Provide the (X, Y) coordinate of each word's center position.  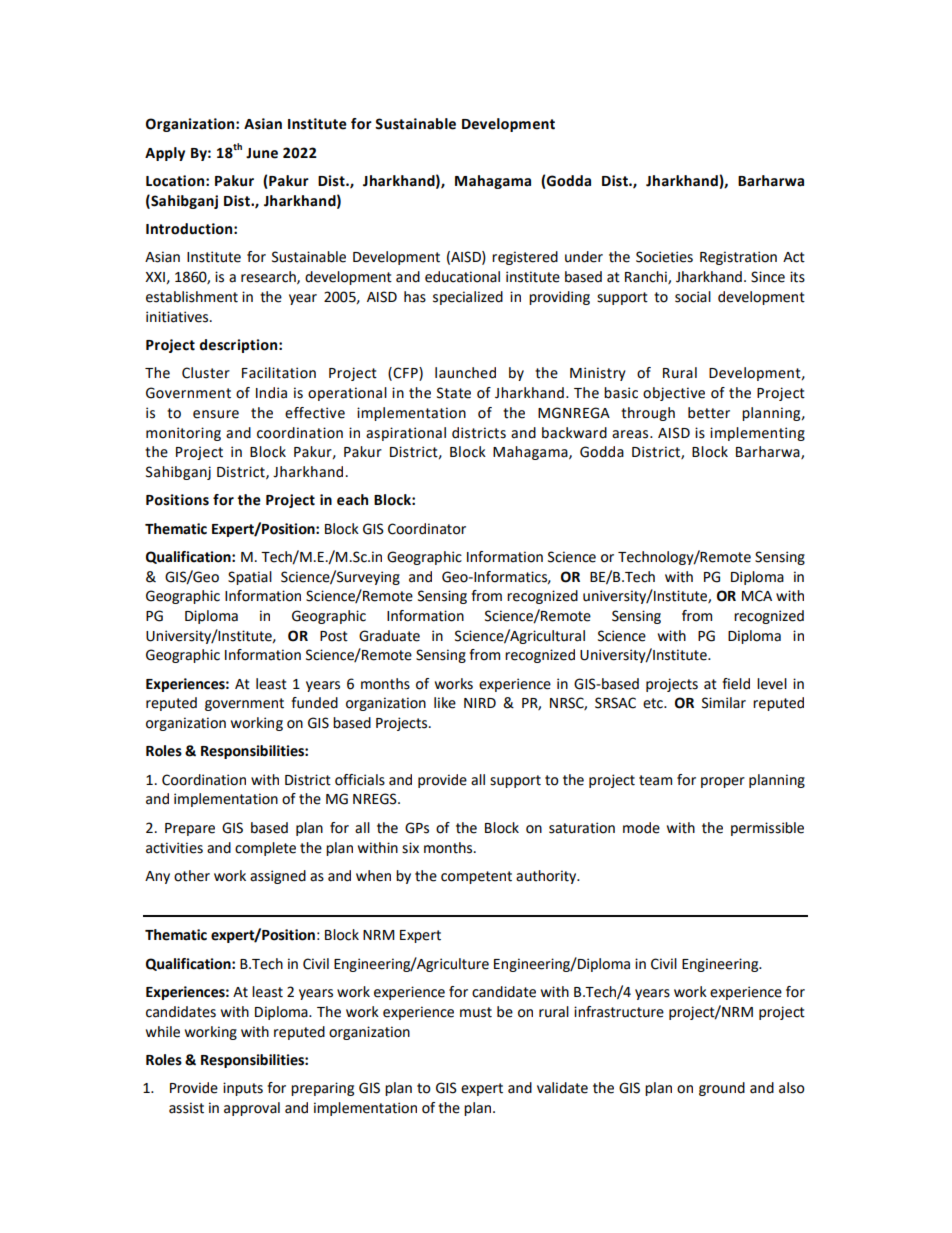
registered (525, 258)
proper (723, 782)
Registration (738, 258)
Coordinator (427, 529)
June (262, 153)
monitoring (183, 434)
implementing (757, 434)
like (445, 703)
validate (562, 1088)
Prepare (190, 829)
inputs (243, 1089)
